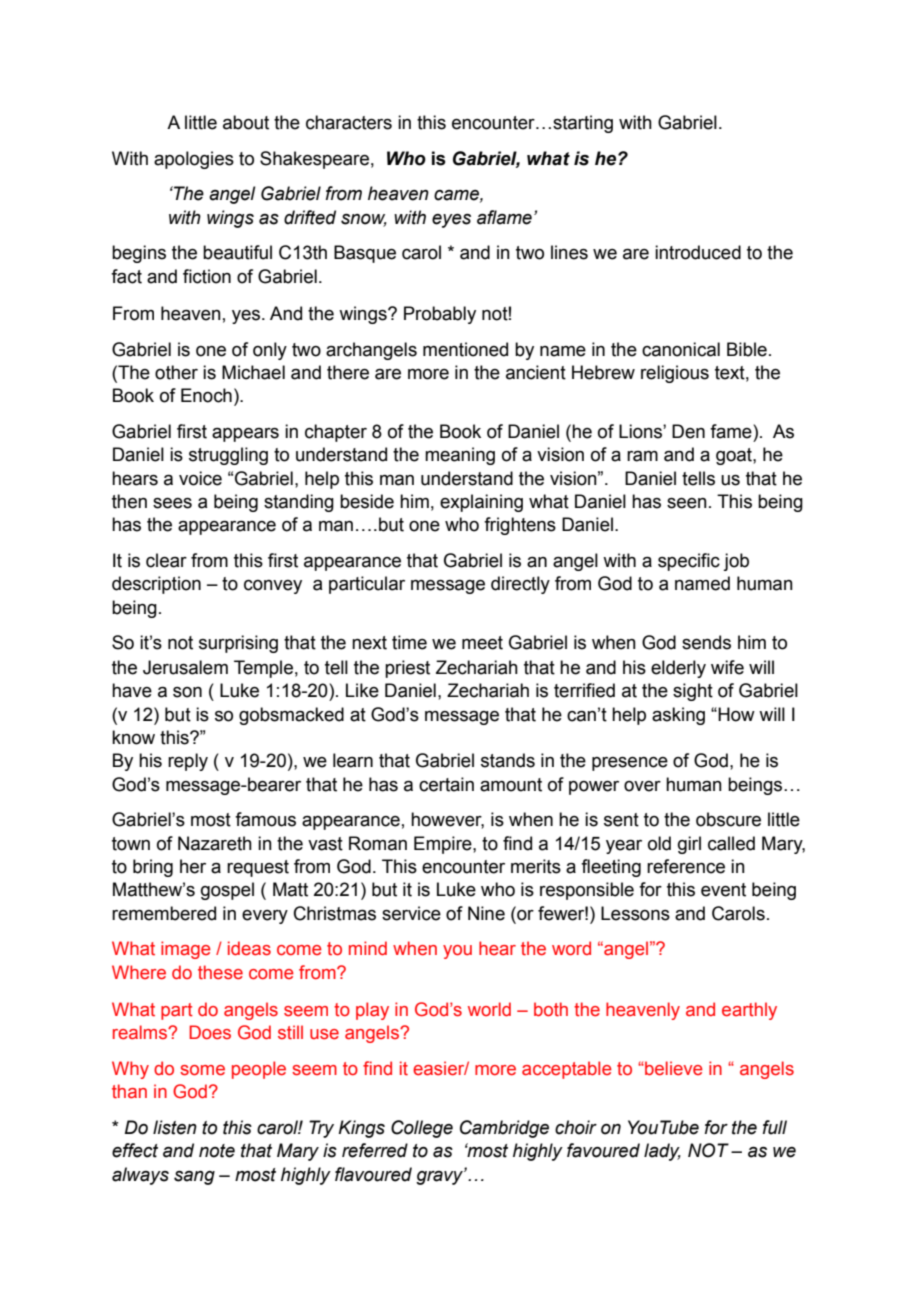  What do you see at coordinates (194, 160) in the screenshot?
I see `apologies` at bounding box center [194, 160].
